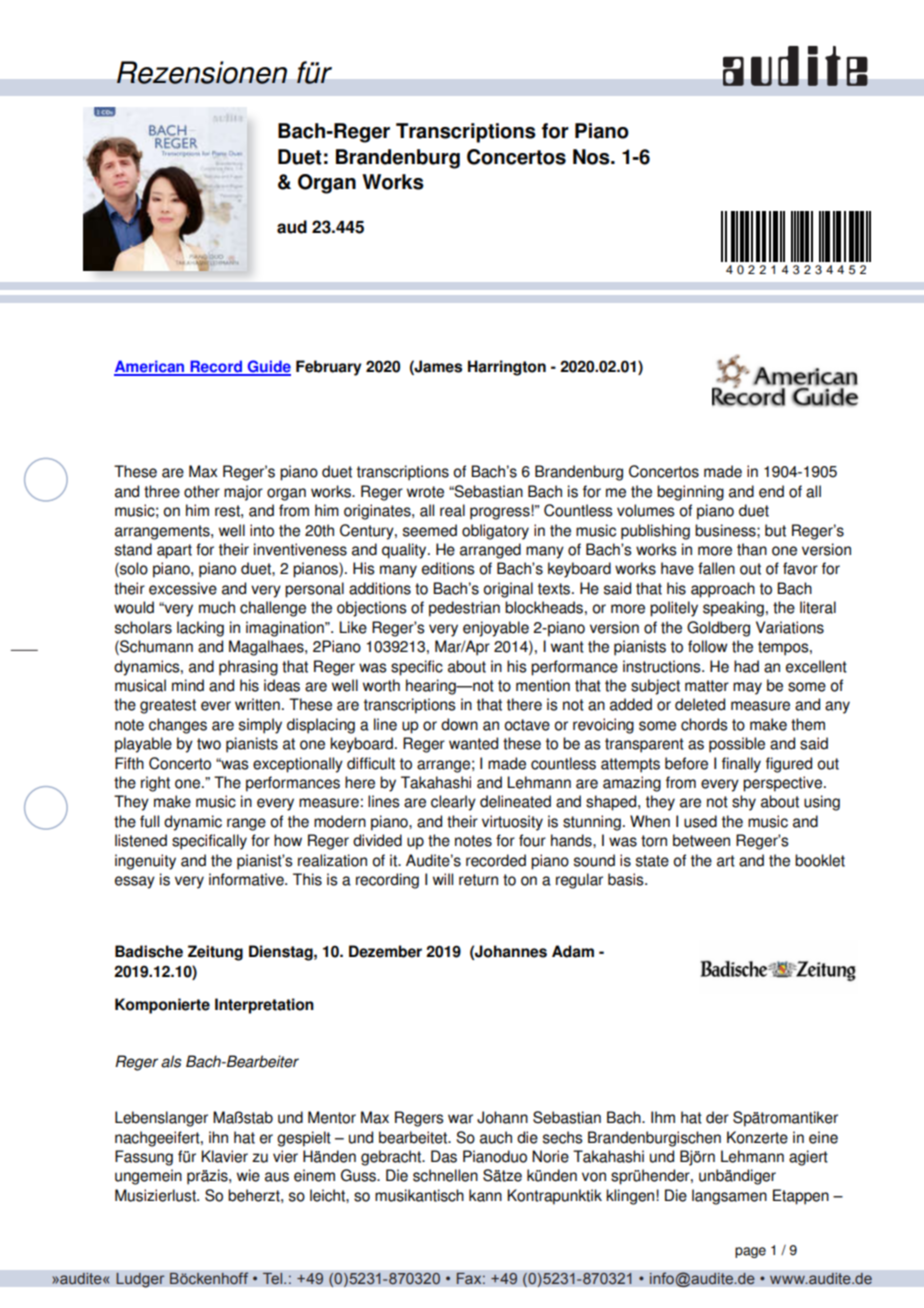  What do you see at coordinates (464, 609) in the page?
I see `pedestrian` at bounding box center [464, 609].
